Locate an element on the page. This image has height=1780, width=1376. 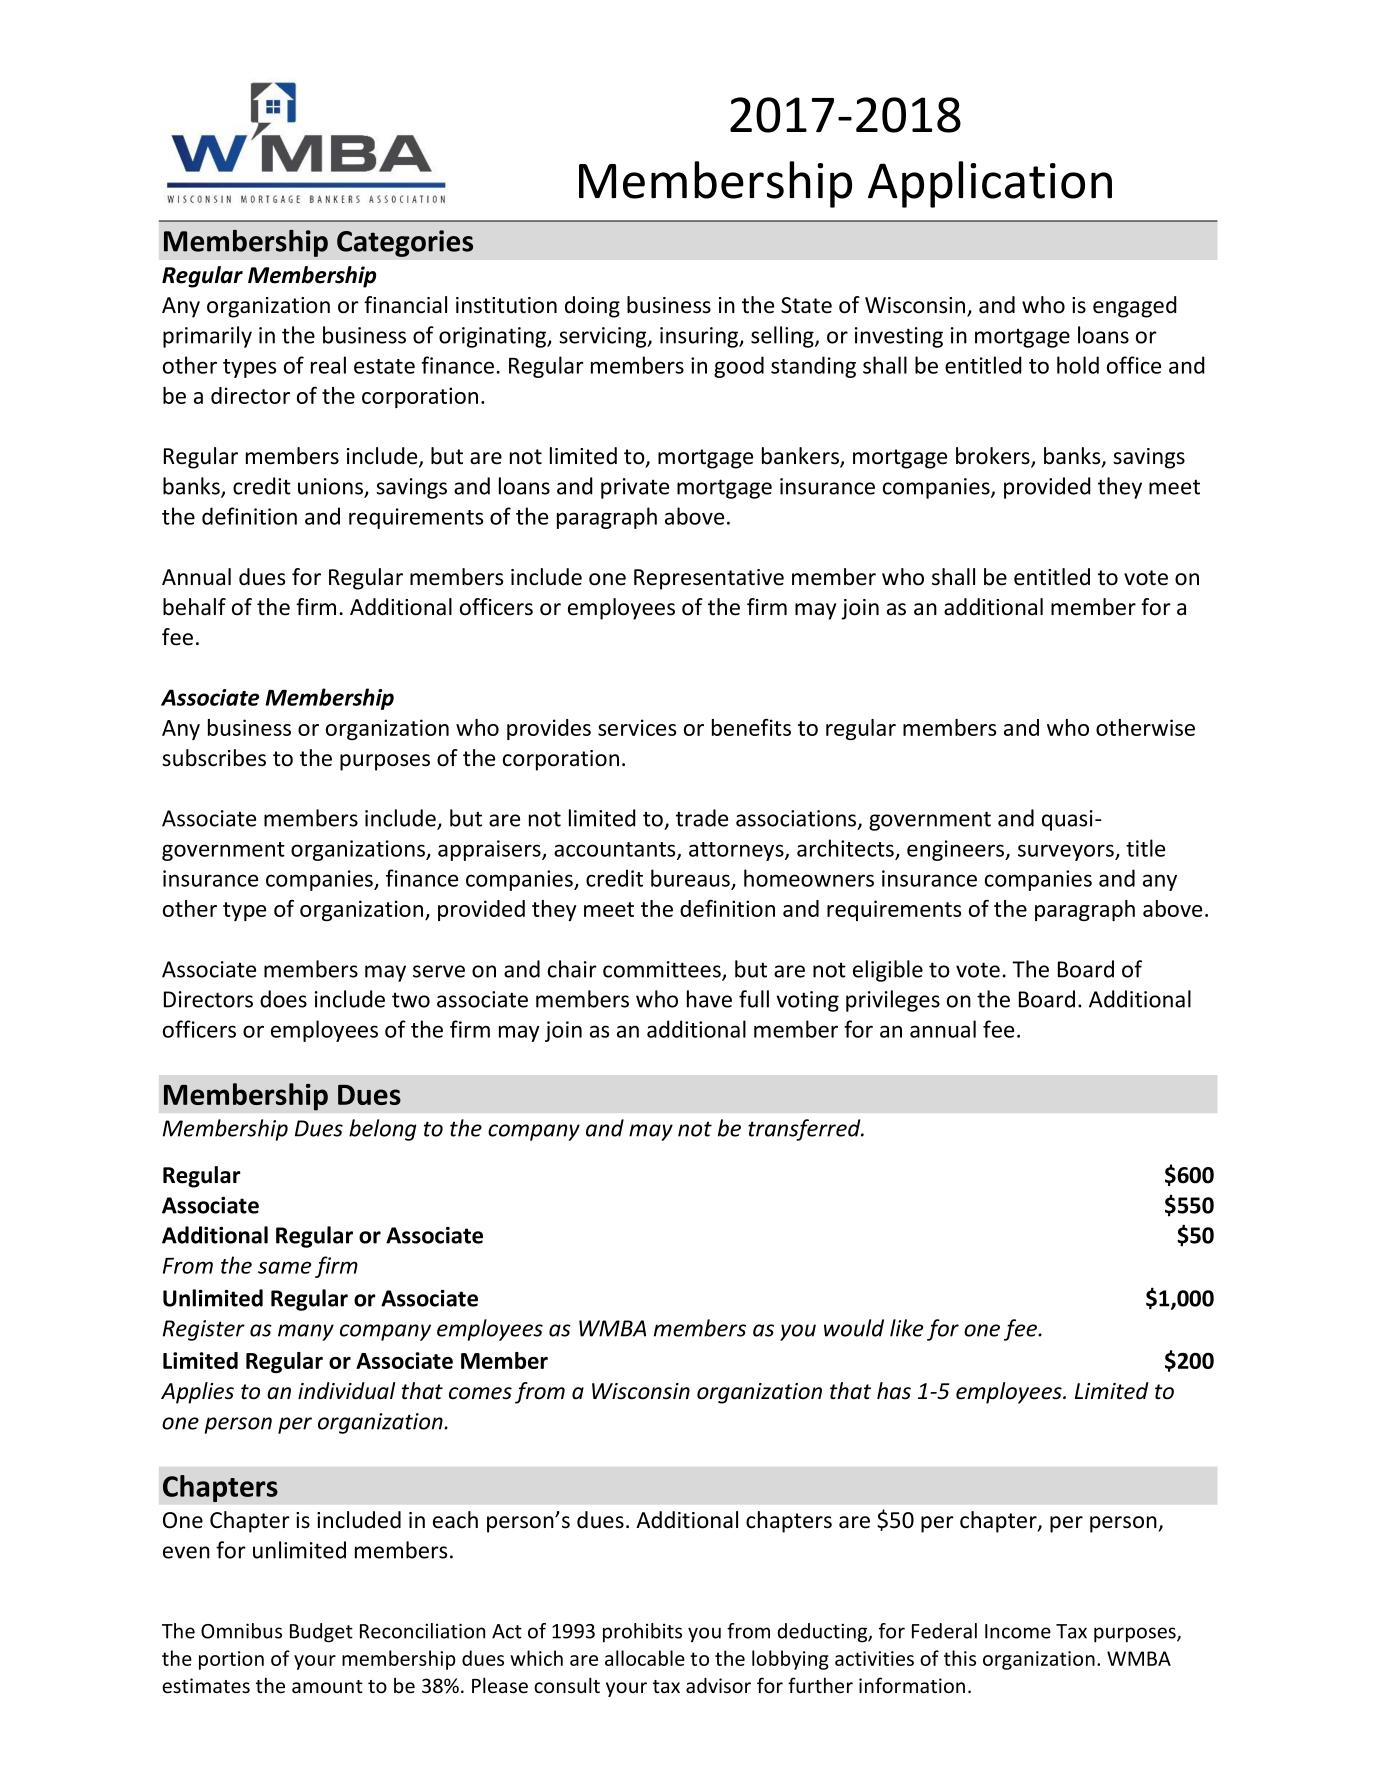
doing is located at coordinates (592, 307).
